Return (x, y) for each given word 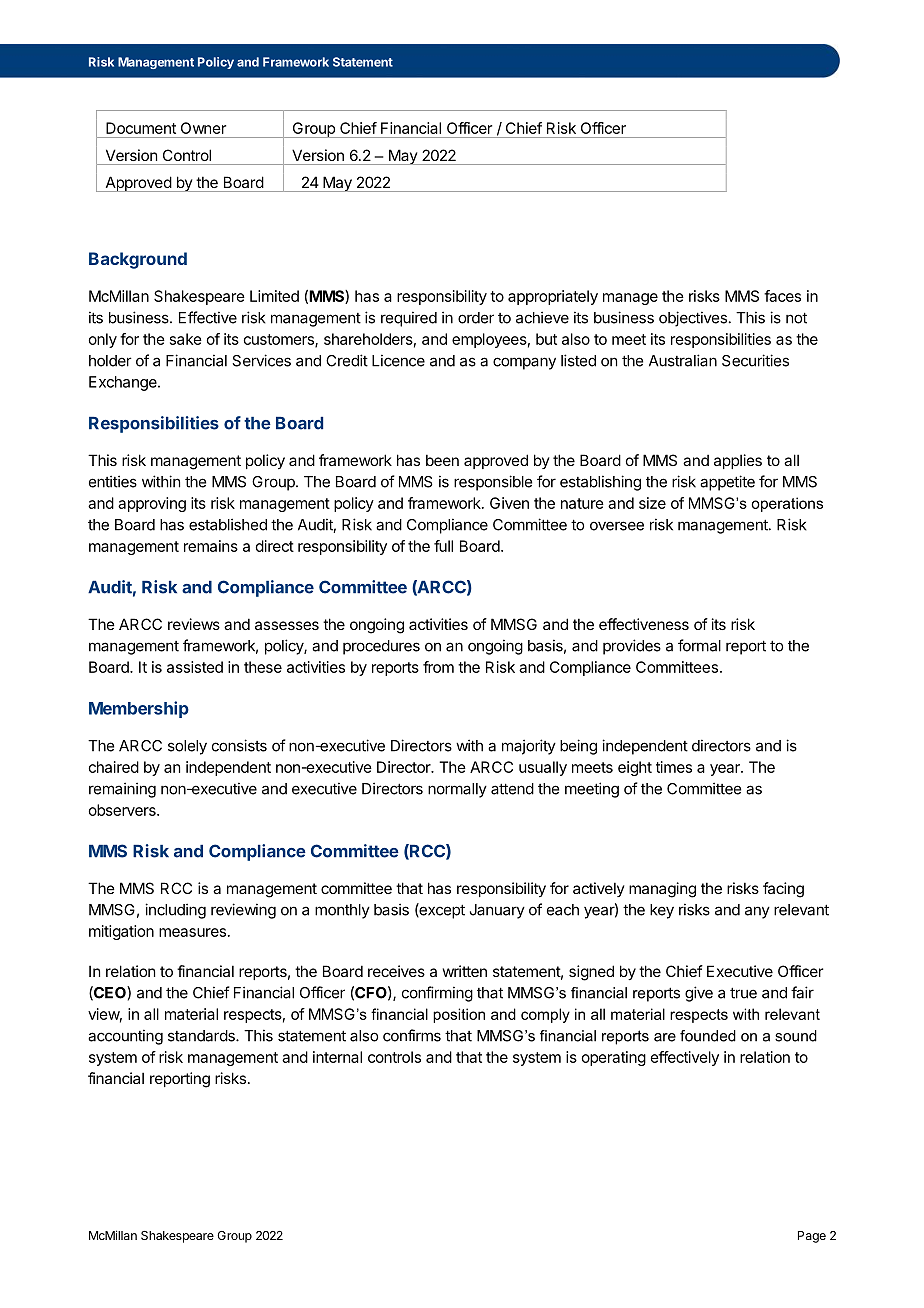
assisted (195, 667)
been (442, 460)
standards (202, 1036)
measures (192, 932)
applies (738, 461)
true (743, 993)
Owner (203, 128)
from (438, 667)
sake (186, 339)
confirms (412, 1035)
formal (699, 645)
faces (782, 296)
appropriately (553, 297)
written (465, 971)
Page (812, 1237)
